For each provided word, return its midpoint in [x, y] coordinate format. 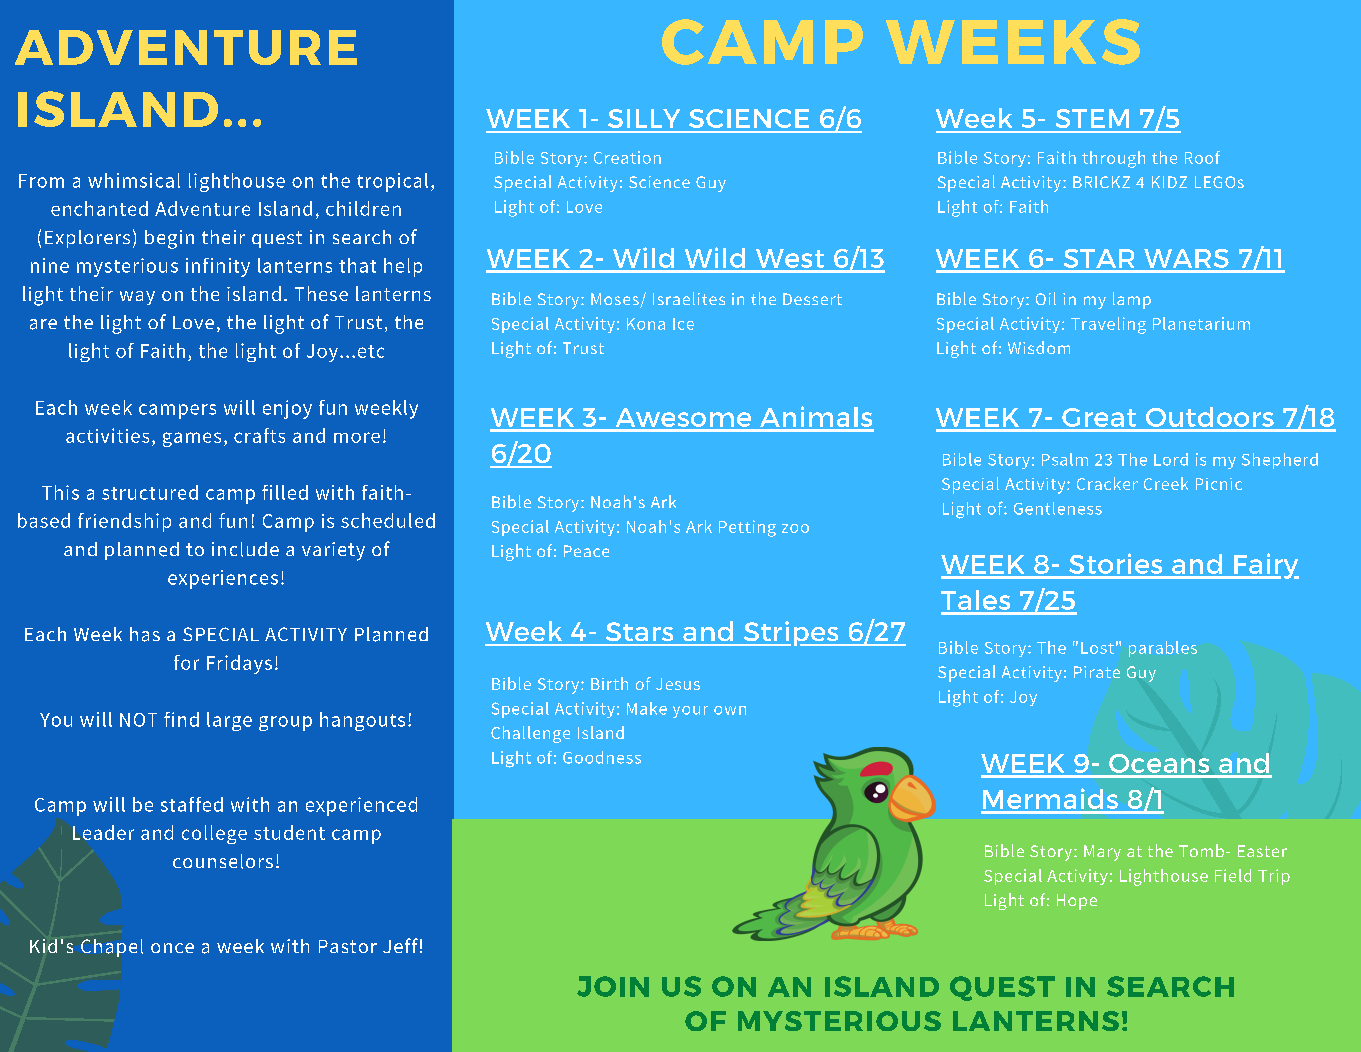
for [186, 662]
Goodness [602, 757]
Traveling [1108, 325]
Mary [1102, 853]
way [137, 298]
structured [150, 492]
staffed [192, 804]
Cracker [1107, 483]
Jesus [678, 684]
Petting [747, 528]
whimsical [134, 180]
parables [1163, 649]
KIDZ [1169, 182]
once [172, 948]
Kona [646, 324]
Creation [627, 157]
